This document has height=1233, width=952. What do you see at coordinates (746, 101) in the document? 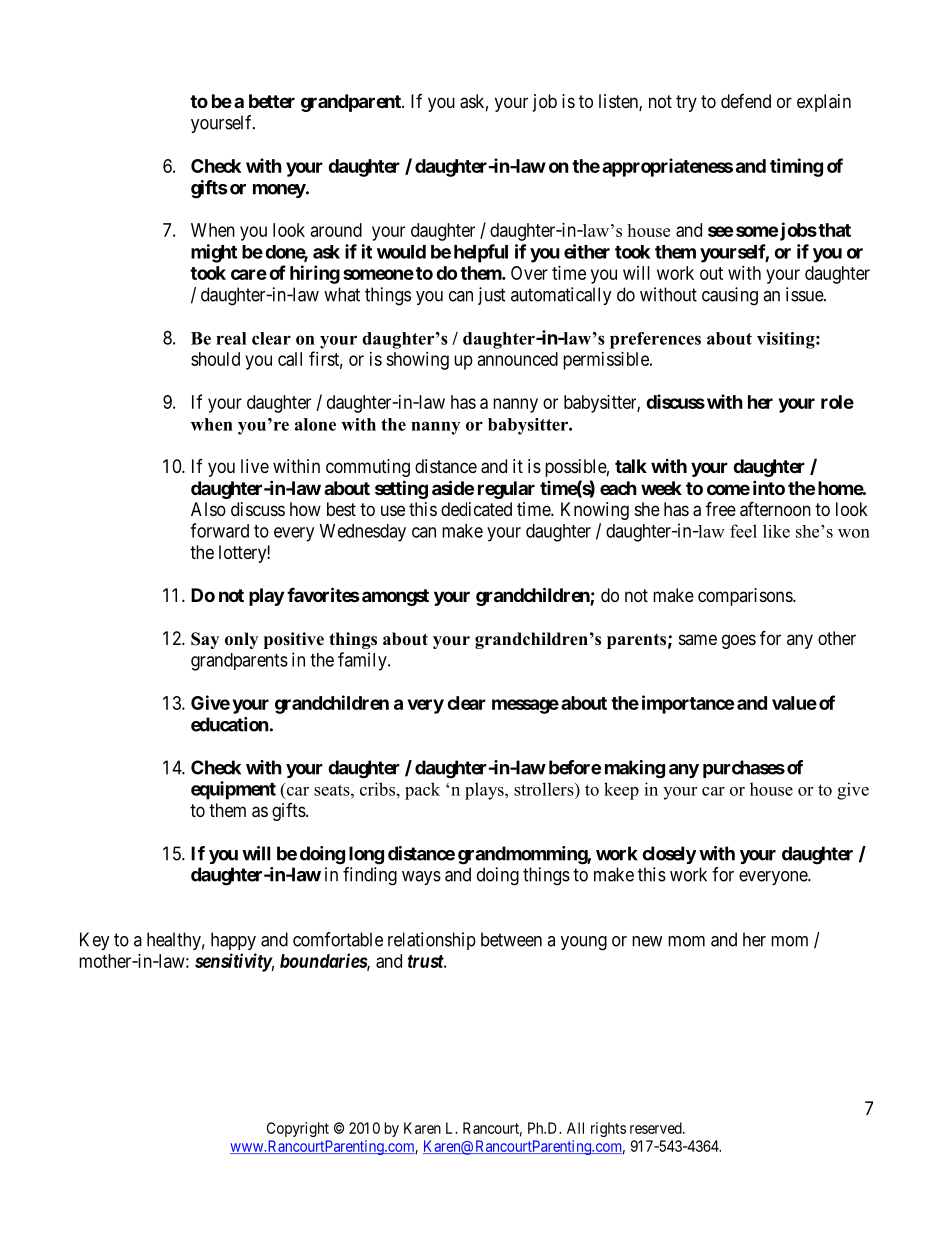
I see `defend` at bounding box center [746, 101].
